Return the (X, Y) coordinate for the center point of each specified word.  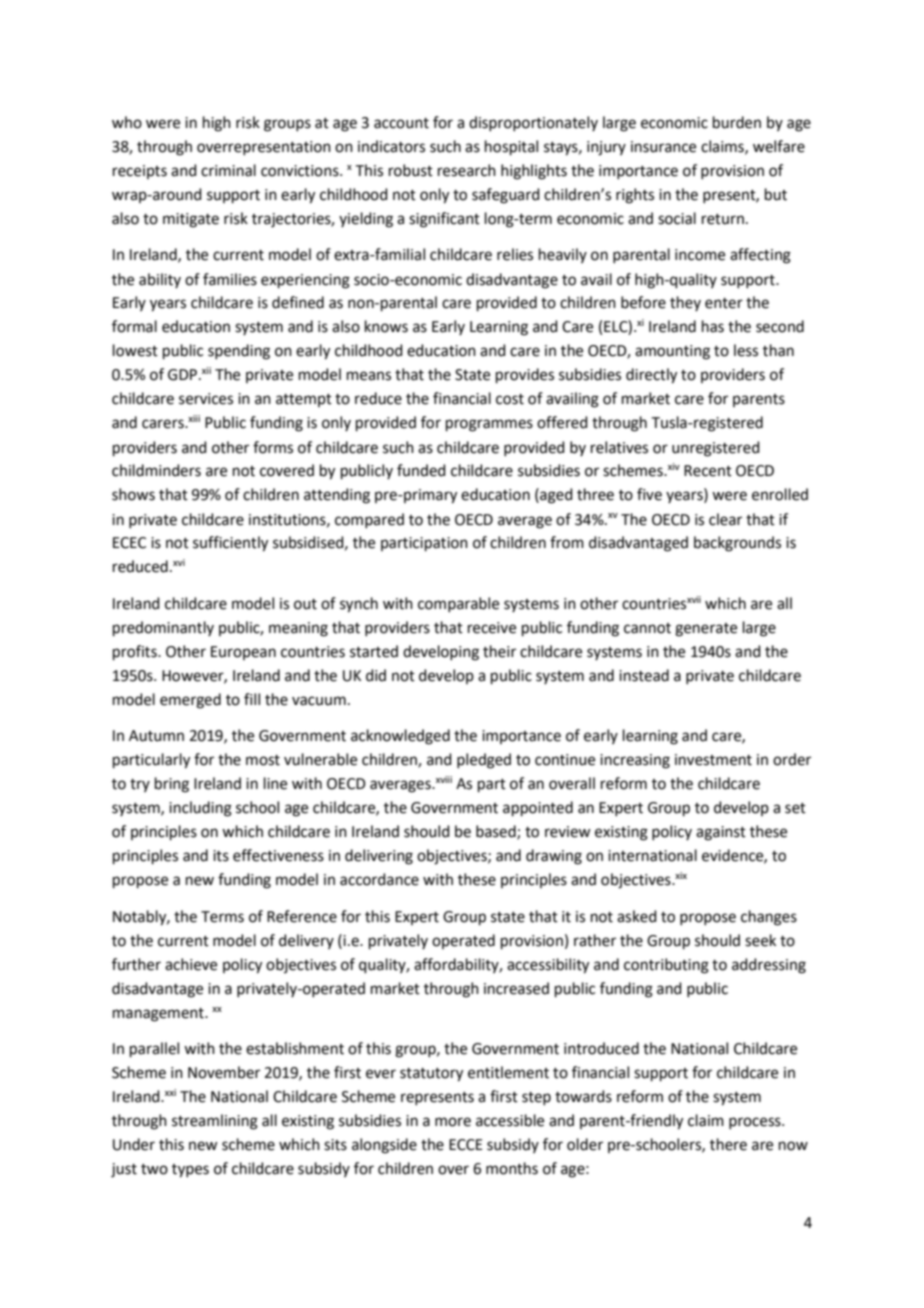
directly (651, 376)
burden (737, 122)
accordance (379, 879)
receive (492, 628)
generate (706, 630)
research (467, 170)
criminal (228, 170)
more (453, 1122)
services (206, 399)
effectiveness (278, 855)
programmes (489, 425)
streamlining (215, 1122)
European (243, 653)
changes (769, 918)
